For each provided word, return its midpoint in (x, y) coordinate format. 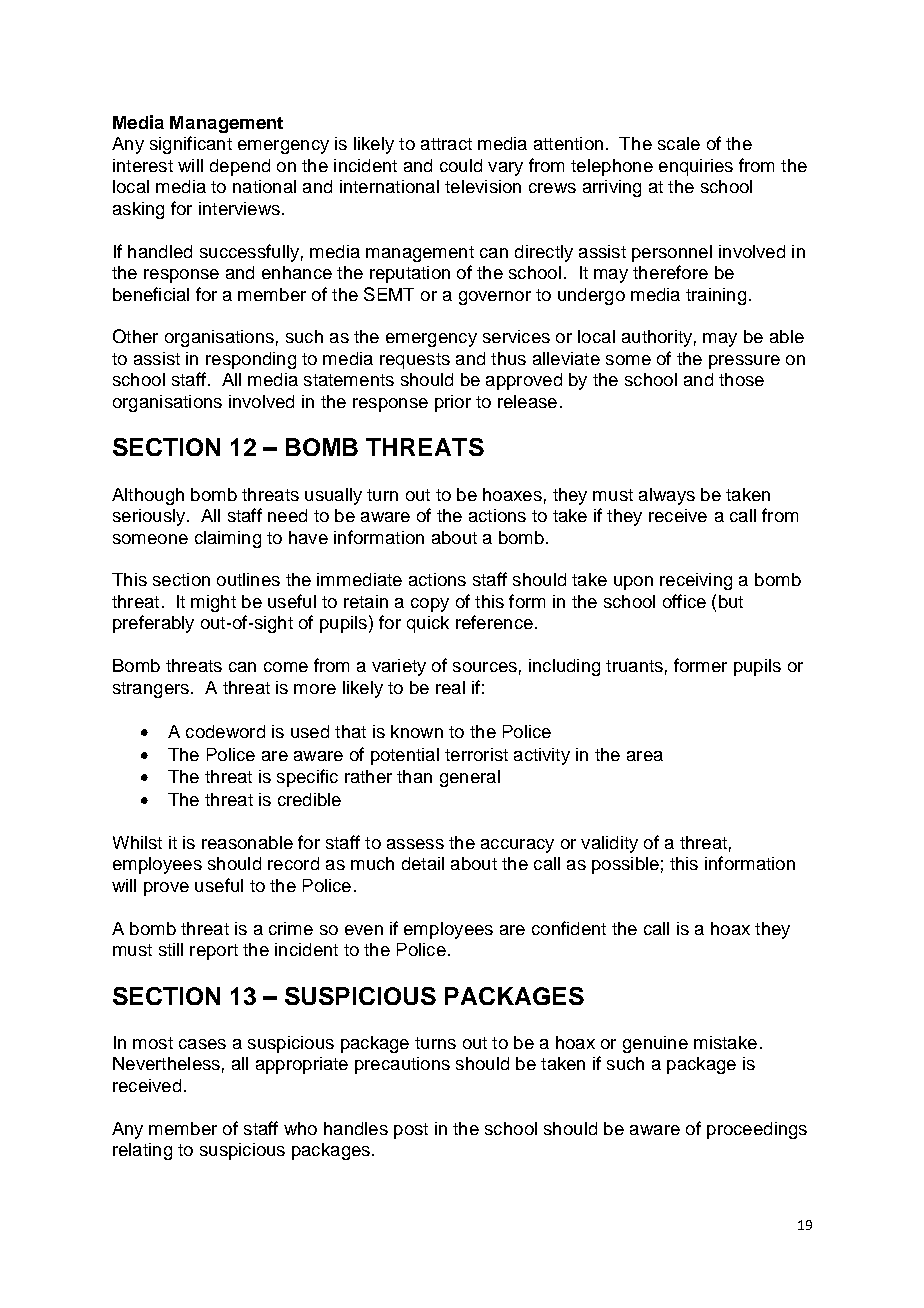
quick (428, 624)
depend (240, 167)
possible (625, 865)
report (214, 952)
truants (634, 666)
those (741, 379)
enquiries (696, 167)
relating (142, 1151)
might (213, 603)
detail (423, 863)
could (461, 165)
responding (251, 360)
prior (453, 403)
